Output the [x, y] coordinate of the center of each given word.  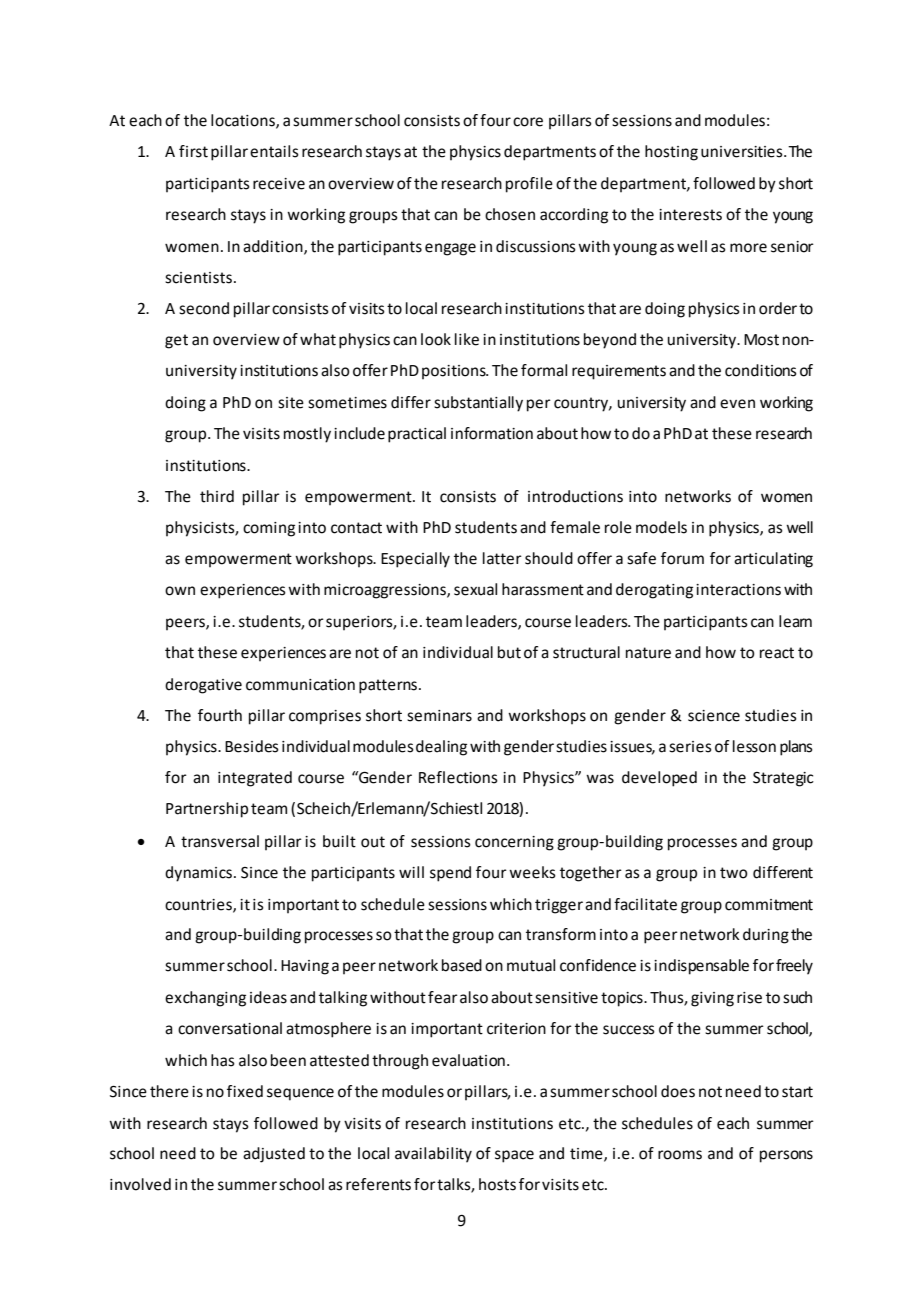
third [217, 496]
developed [659, 779]
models [661, 527]
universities [743, 152]
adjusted [274, 1155]
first [193, 151]
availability [433, 1155]
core [528, 122]
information [492, 433]
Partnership [207, 810]
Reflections [458, 777]
